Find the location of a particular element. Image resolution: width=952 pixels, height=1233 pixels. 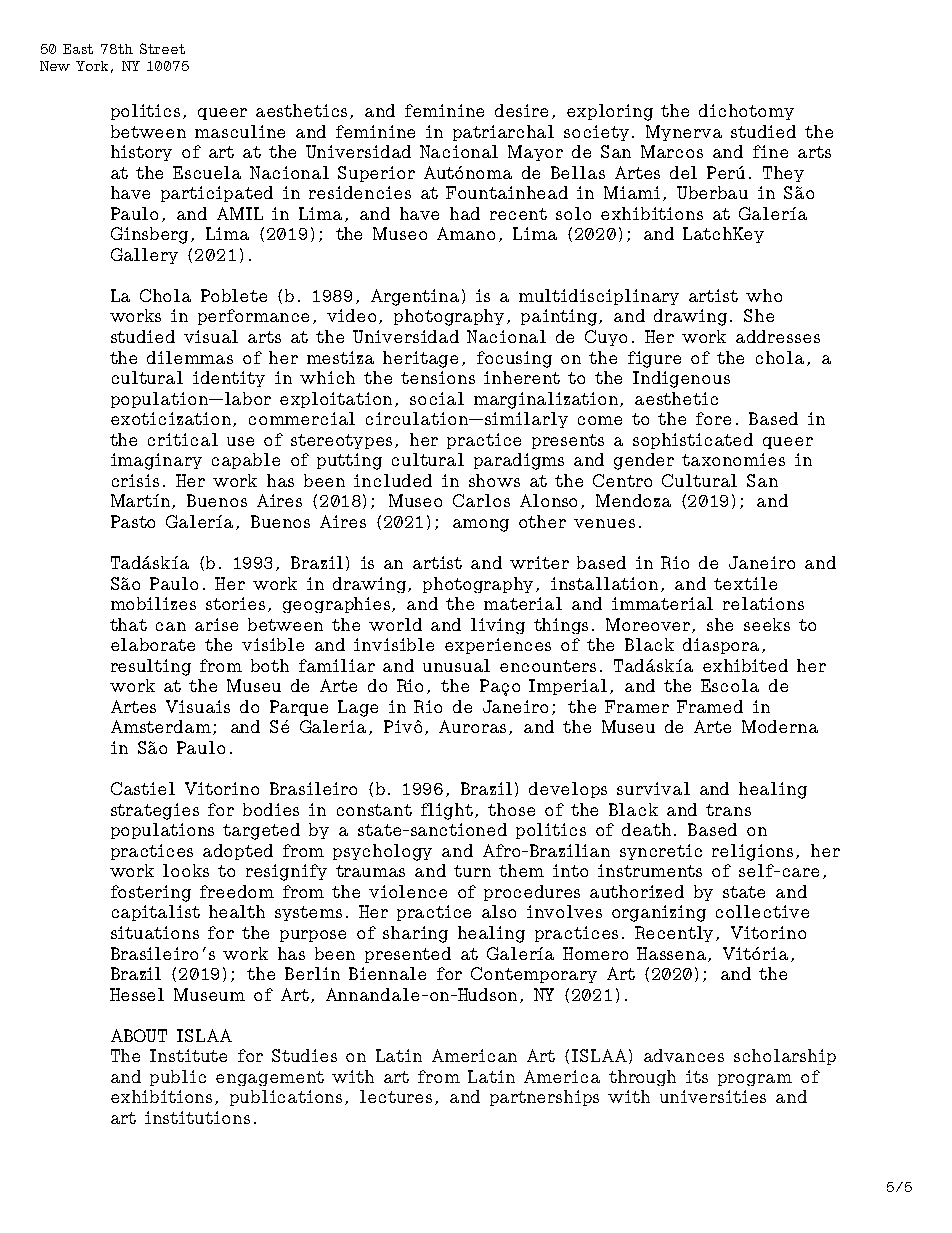

lectures is located at coordinates (398, 1097).
